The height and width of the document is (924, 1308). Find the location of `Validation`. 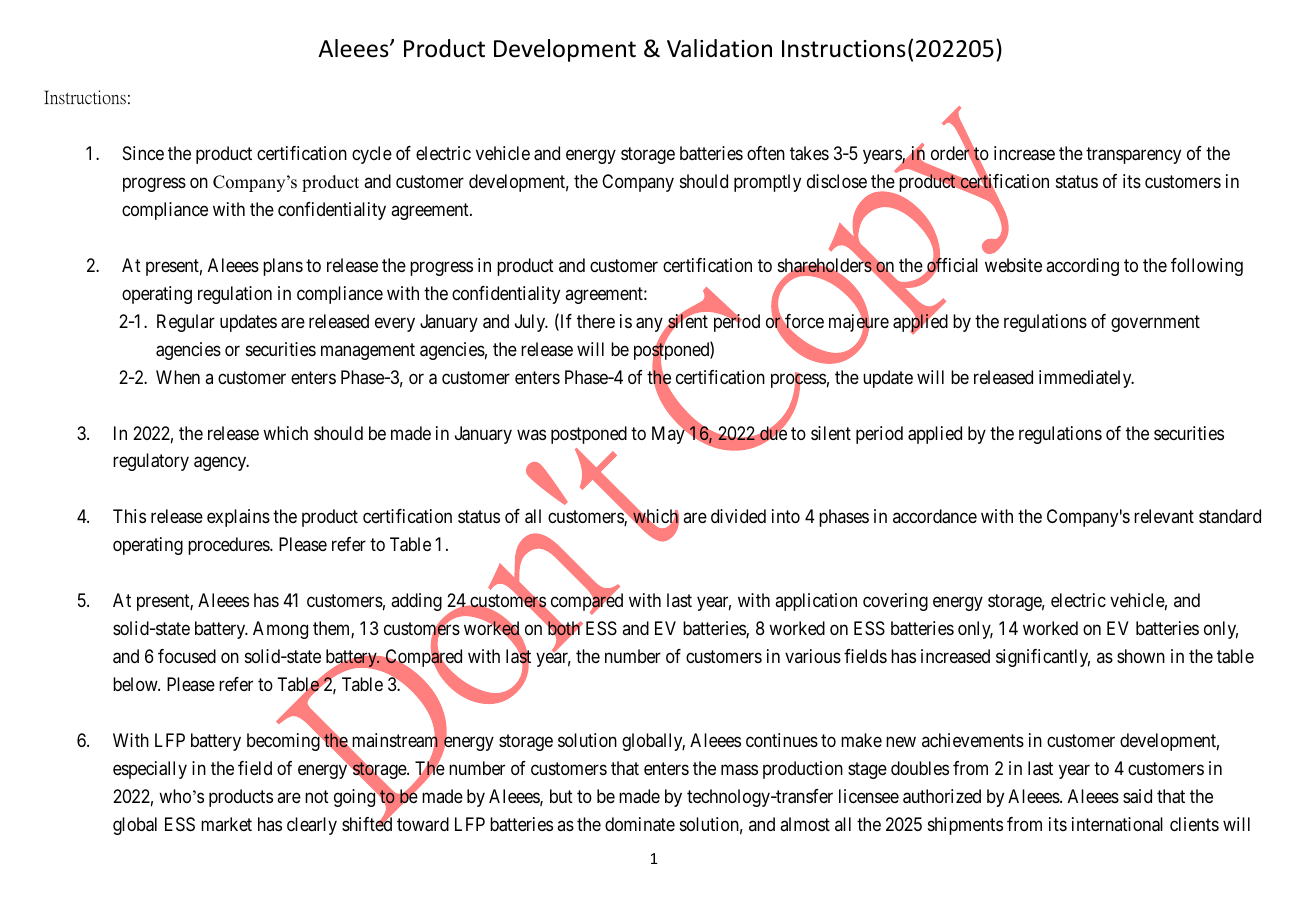

Validation is located at coordinates (719, 48).
